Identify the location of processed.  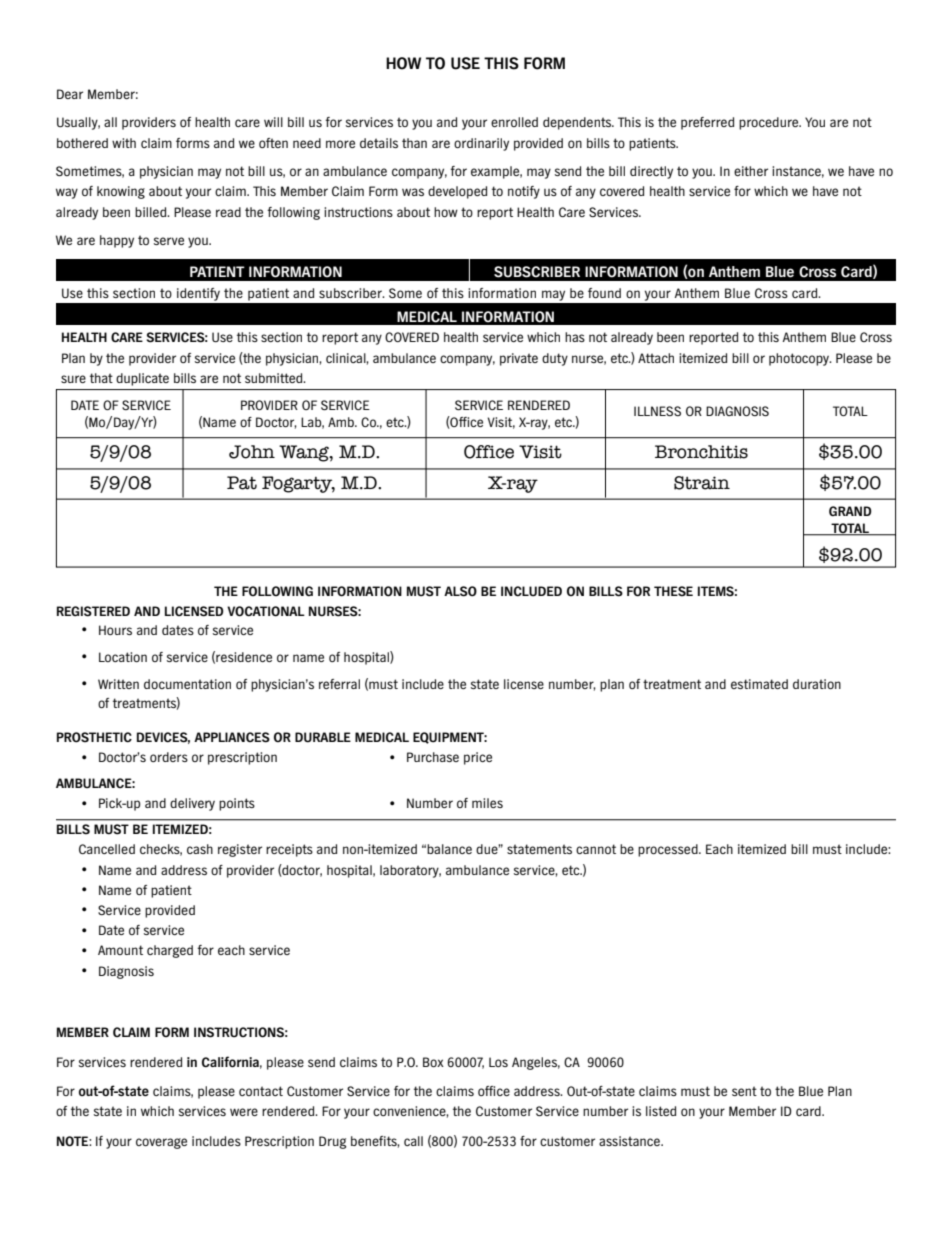
(669, 850).
